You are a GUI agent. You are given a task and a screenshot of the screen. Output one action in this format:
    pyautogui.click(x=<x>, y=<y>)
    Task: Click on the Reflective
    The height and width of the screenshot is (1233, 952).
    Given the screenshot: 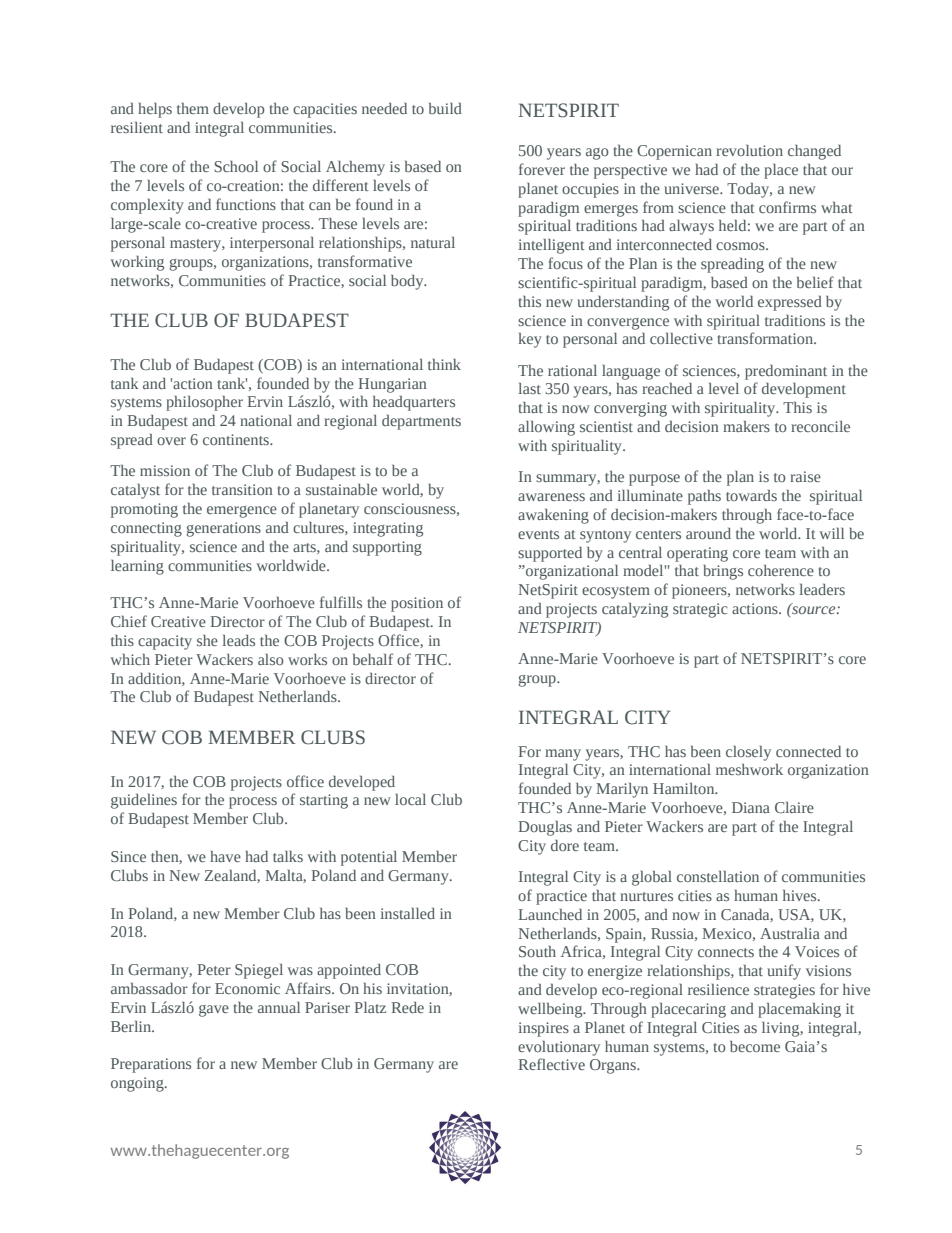 What is the action you would take?
    pyautogui.click(x=551, y=1064)
